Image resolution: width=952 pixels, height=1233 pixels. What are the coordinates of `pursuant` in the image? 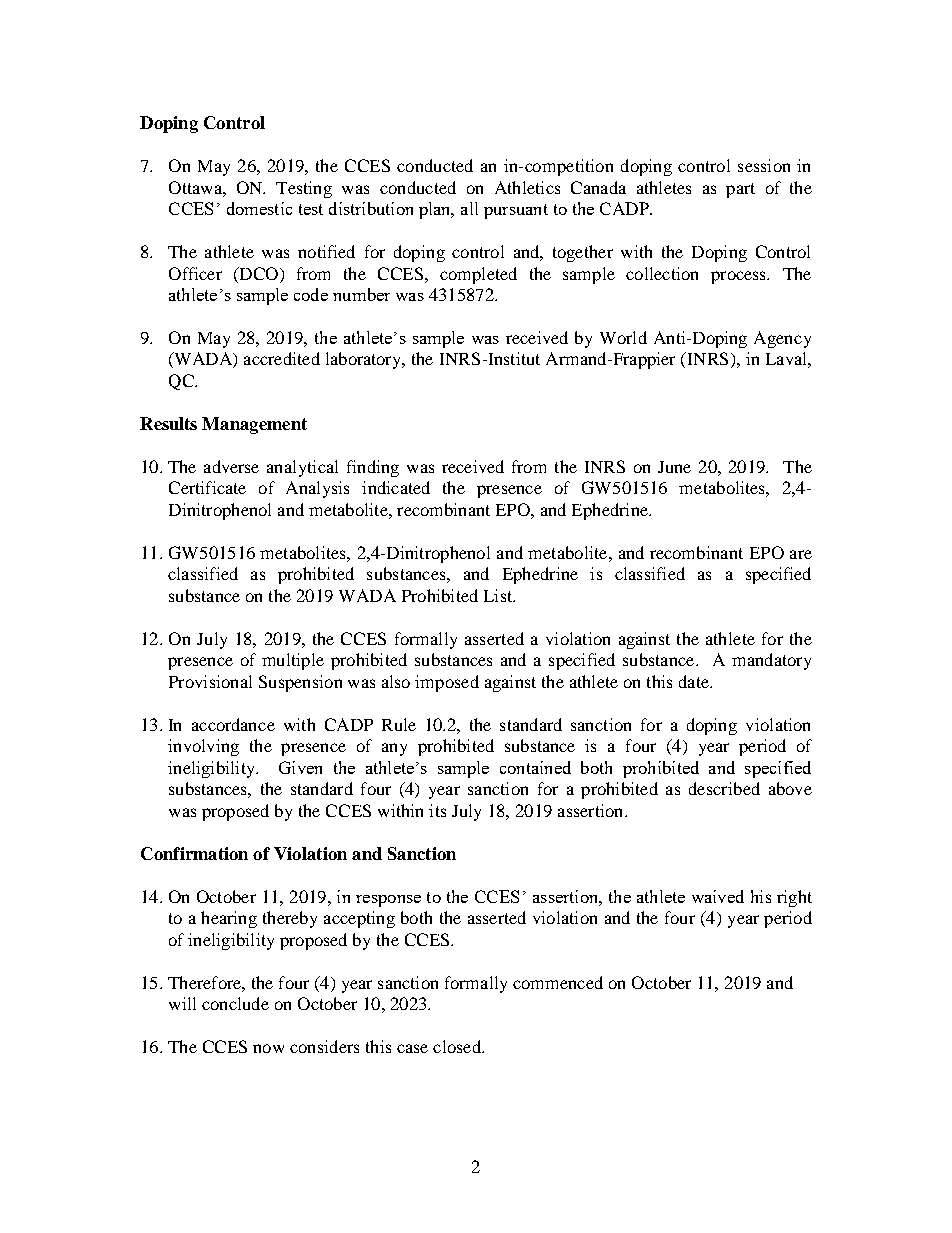 It's located at (516, 211).
